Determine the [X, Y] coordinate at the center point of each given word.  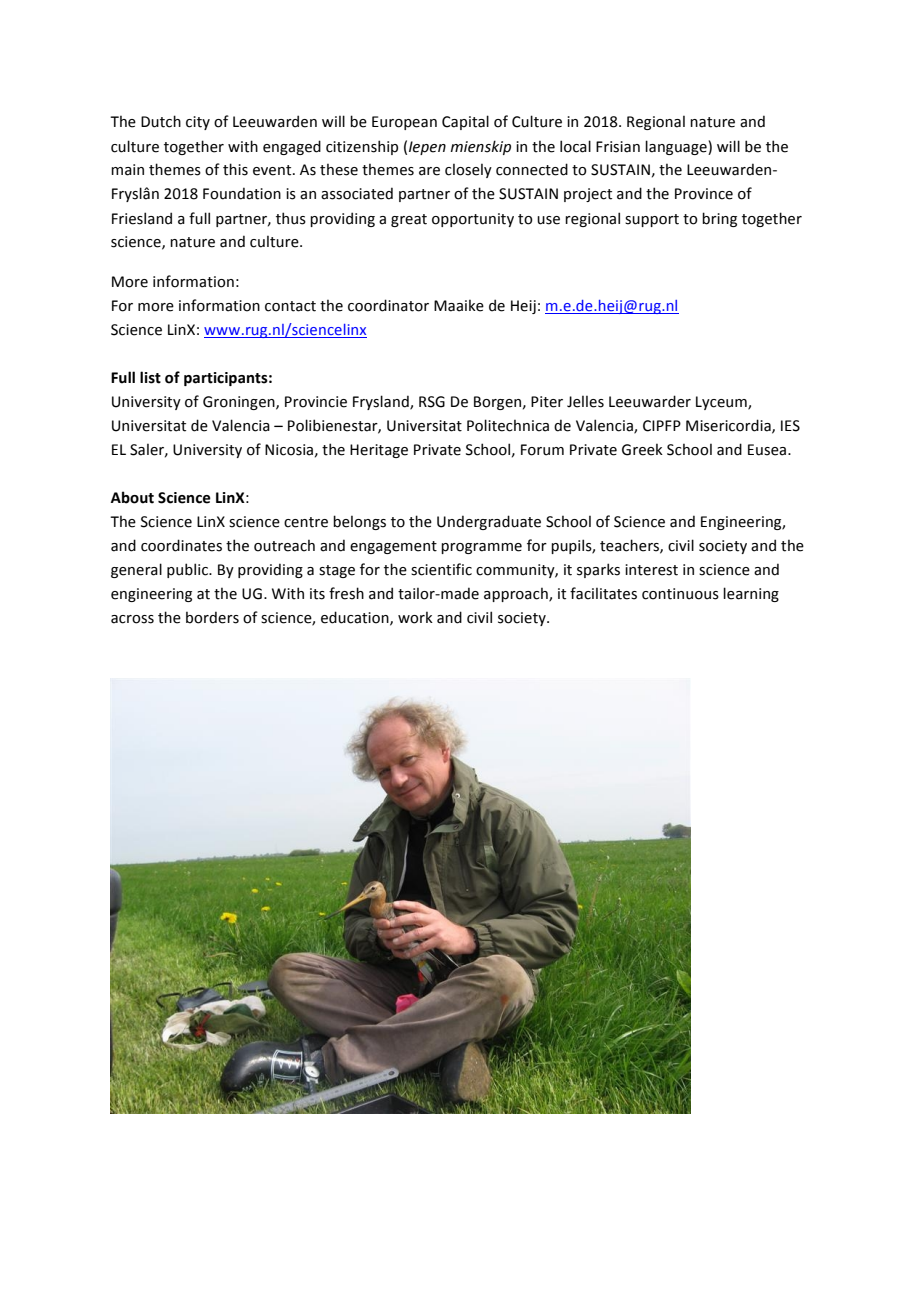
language [677, 147]
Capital [465, 122]
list [150, 377]
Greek [642, 449]
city [198, 123]
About [132, 497]
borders [212, 617]
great [409, 220]
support [652, 220]
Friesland [142, 218]
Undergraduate [489, 522]
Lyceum [722, 403]
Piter [547, 402]
